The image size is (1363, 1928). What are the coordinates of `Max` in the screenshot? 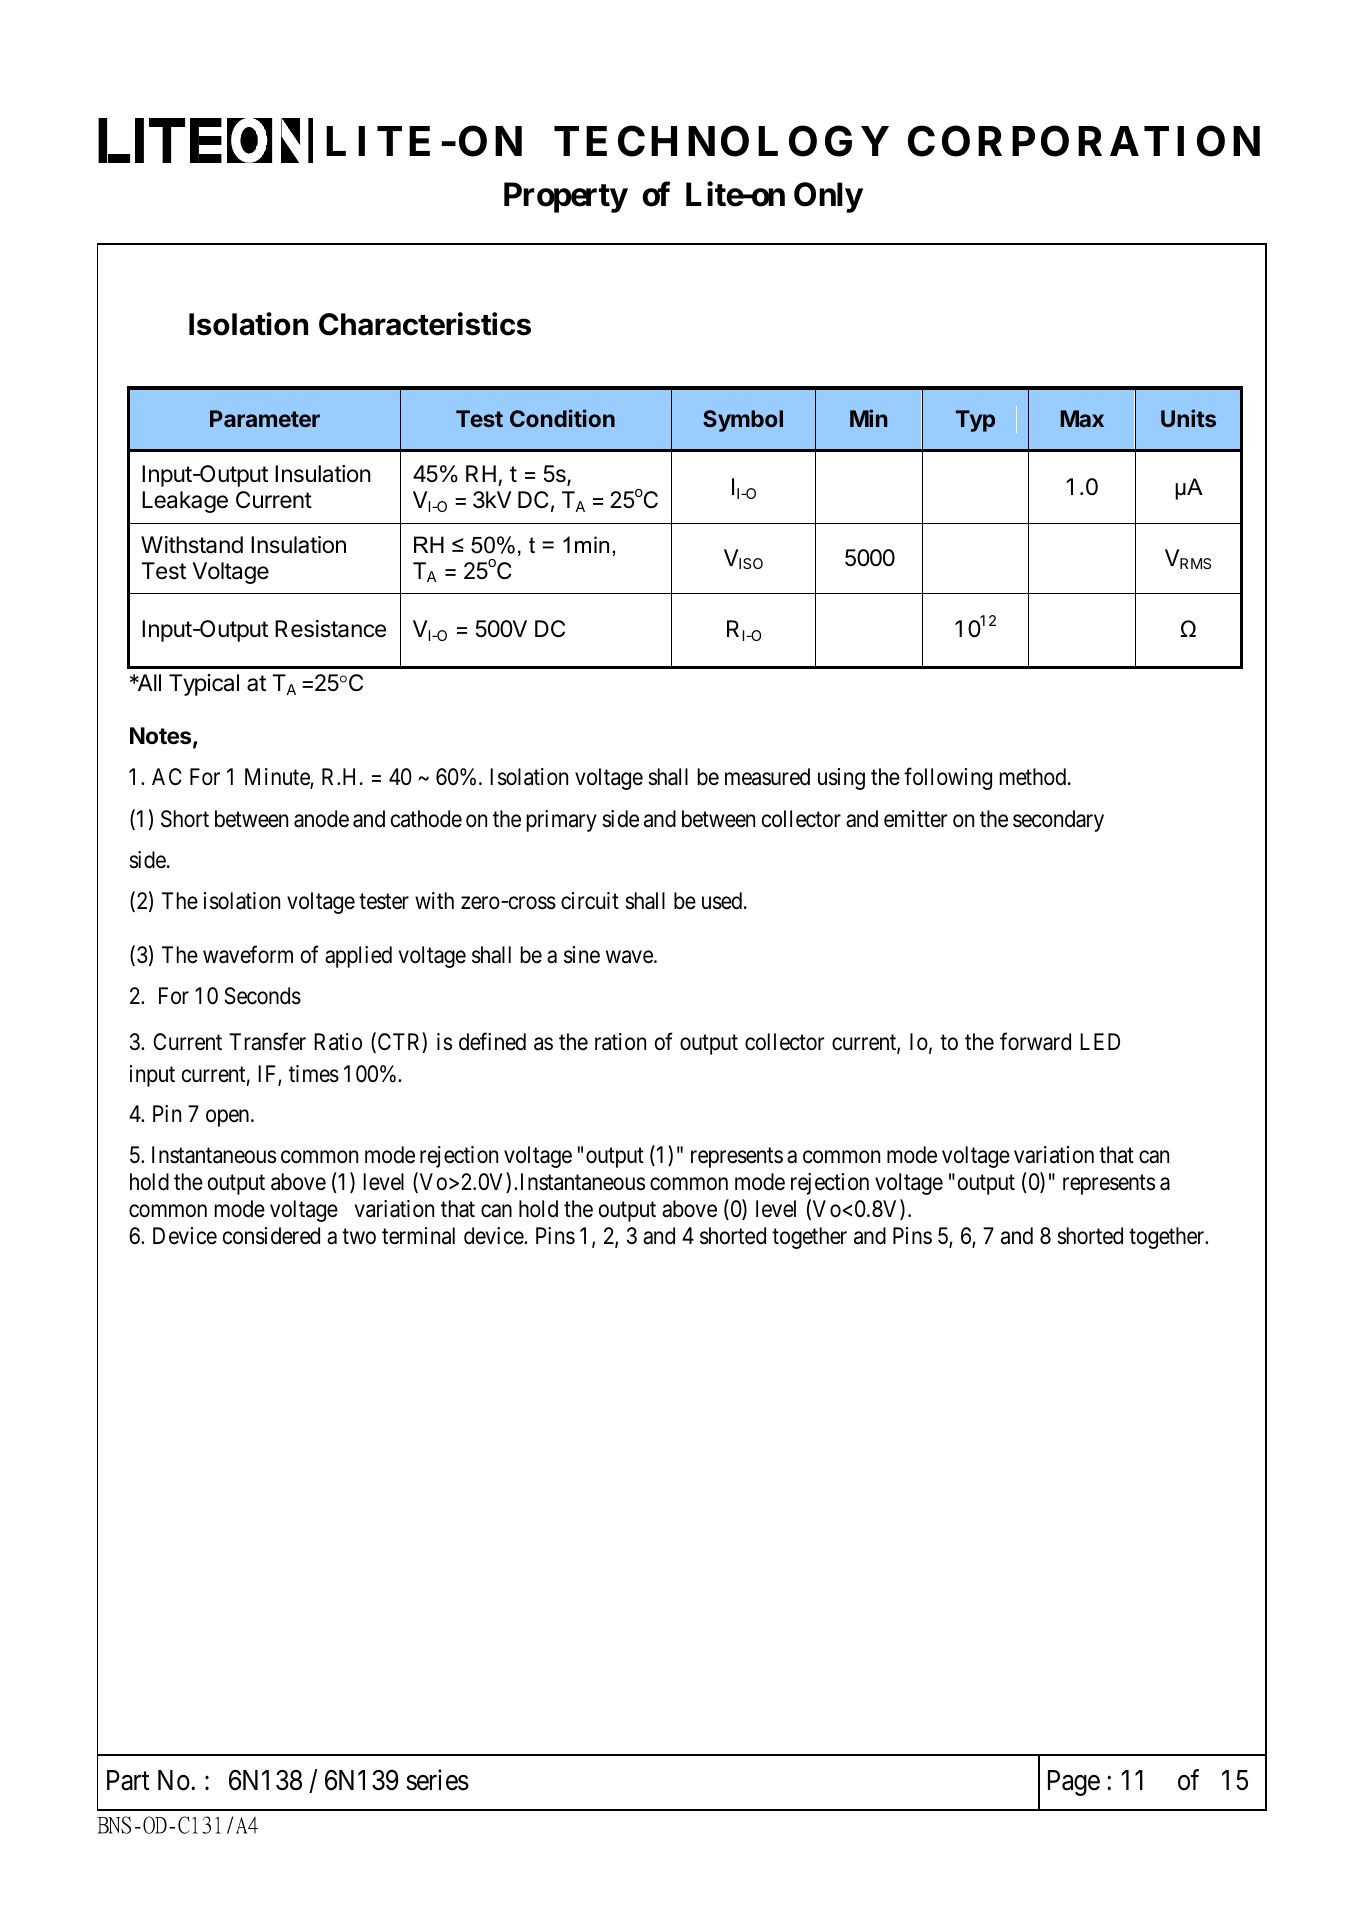 It's located at (1082, 418).
